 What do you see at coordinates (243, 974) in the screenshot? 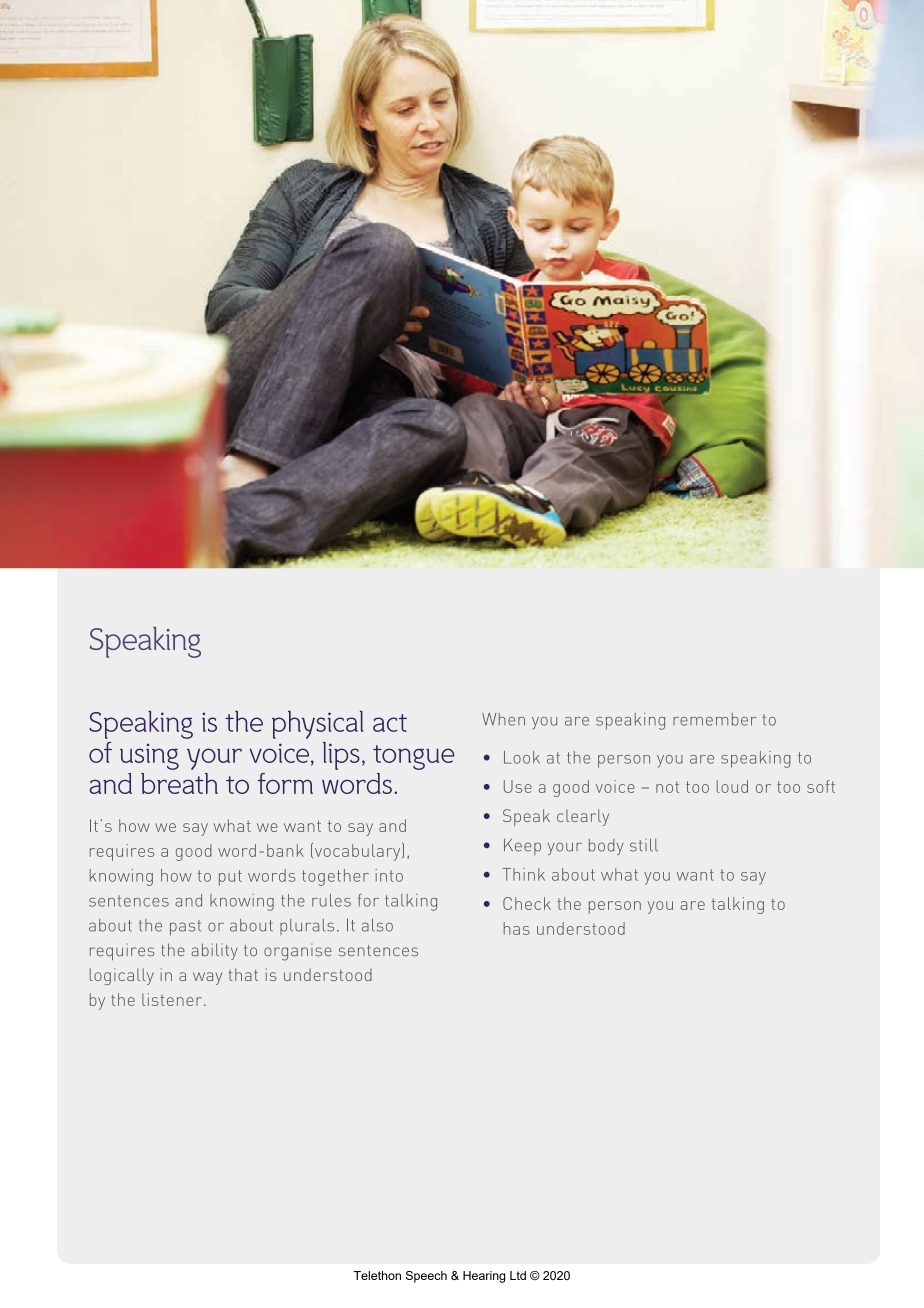
I see `that` at bounding box center [243, 974].
